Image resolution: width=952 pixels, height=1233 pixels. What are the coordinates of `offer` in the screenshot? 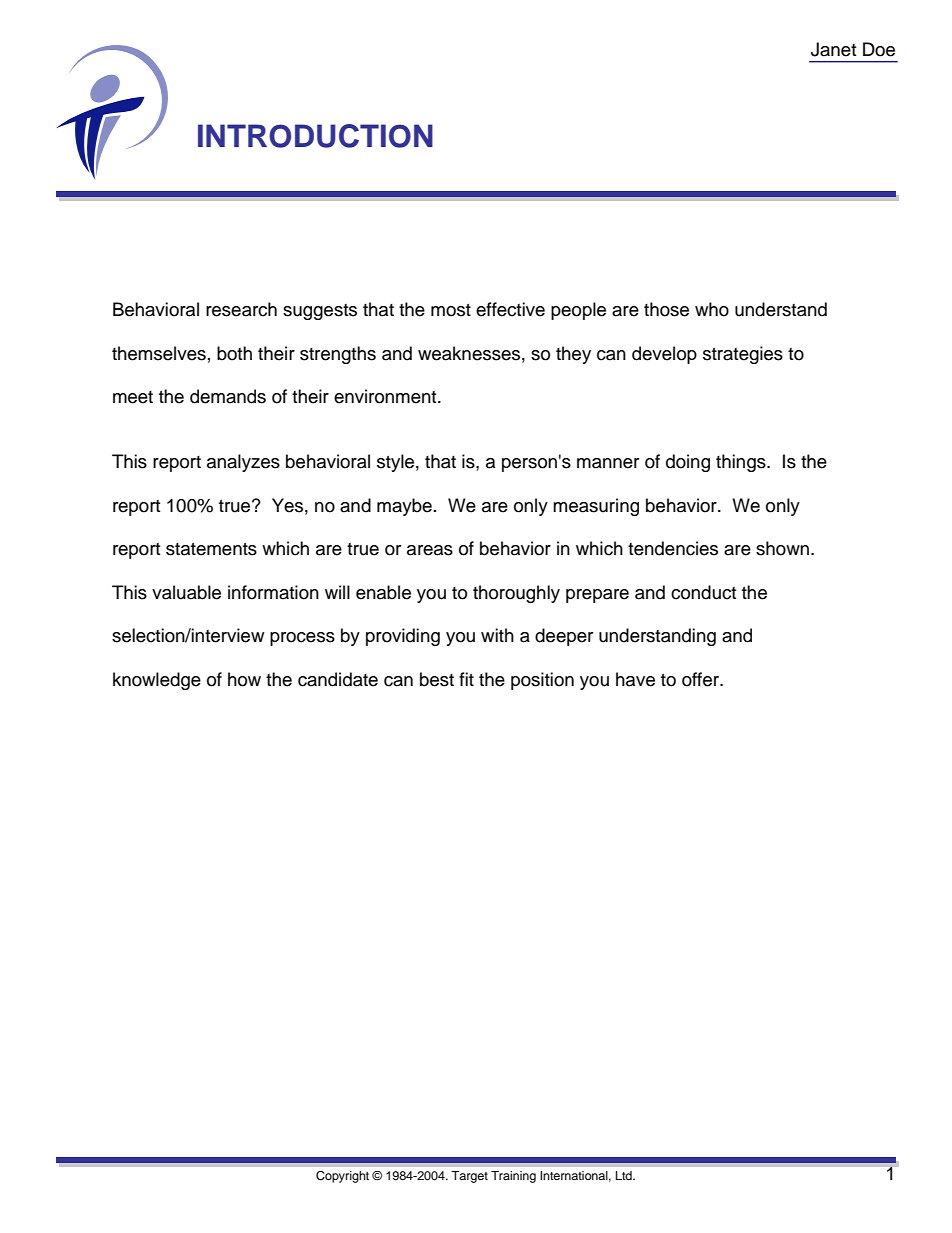 It's located at (701, 679).
